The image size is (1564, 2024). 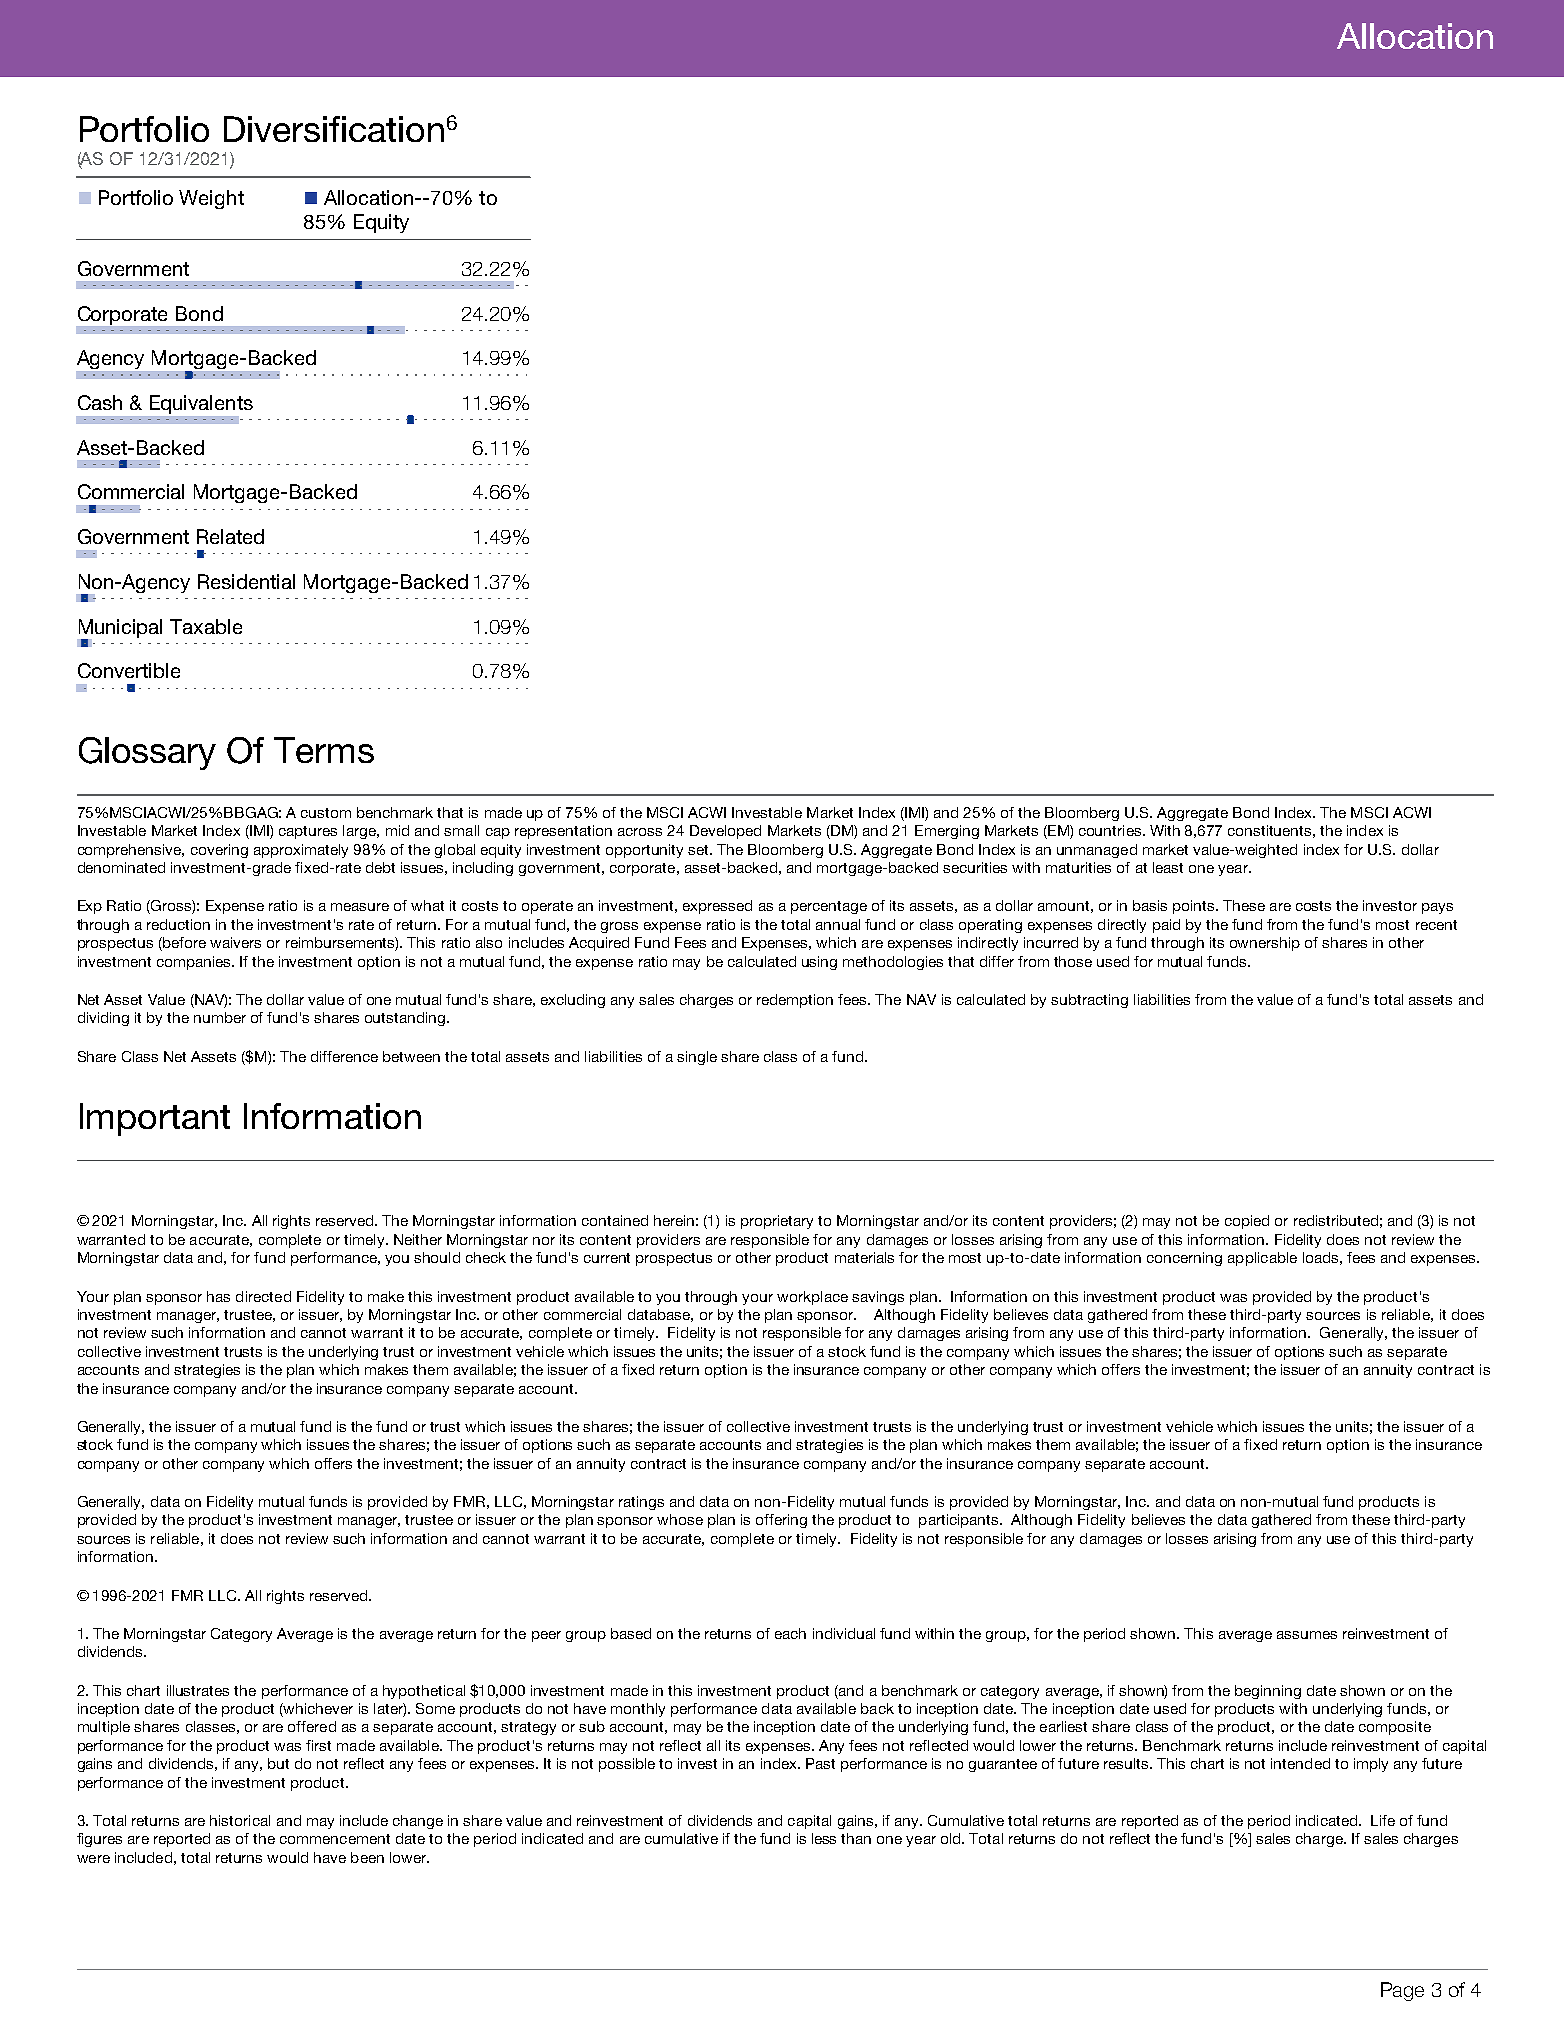 I want to click on least, so click(x=1168, y=867).
